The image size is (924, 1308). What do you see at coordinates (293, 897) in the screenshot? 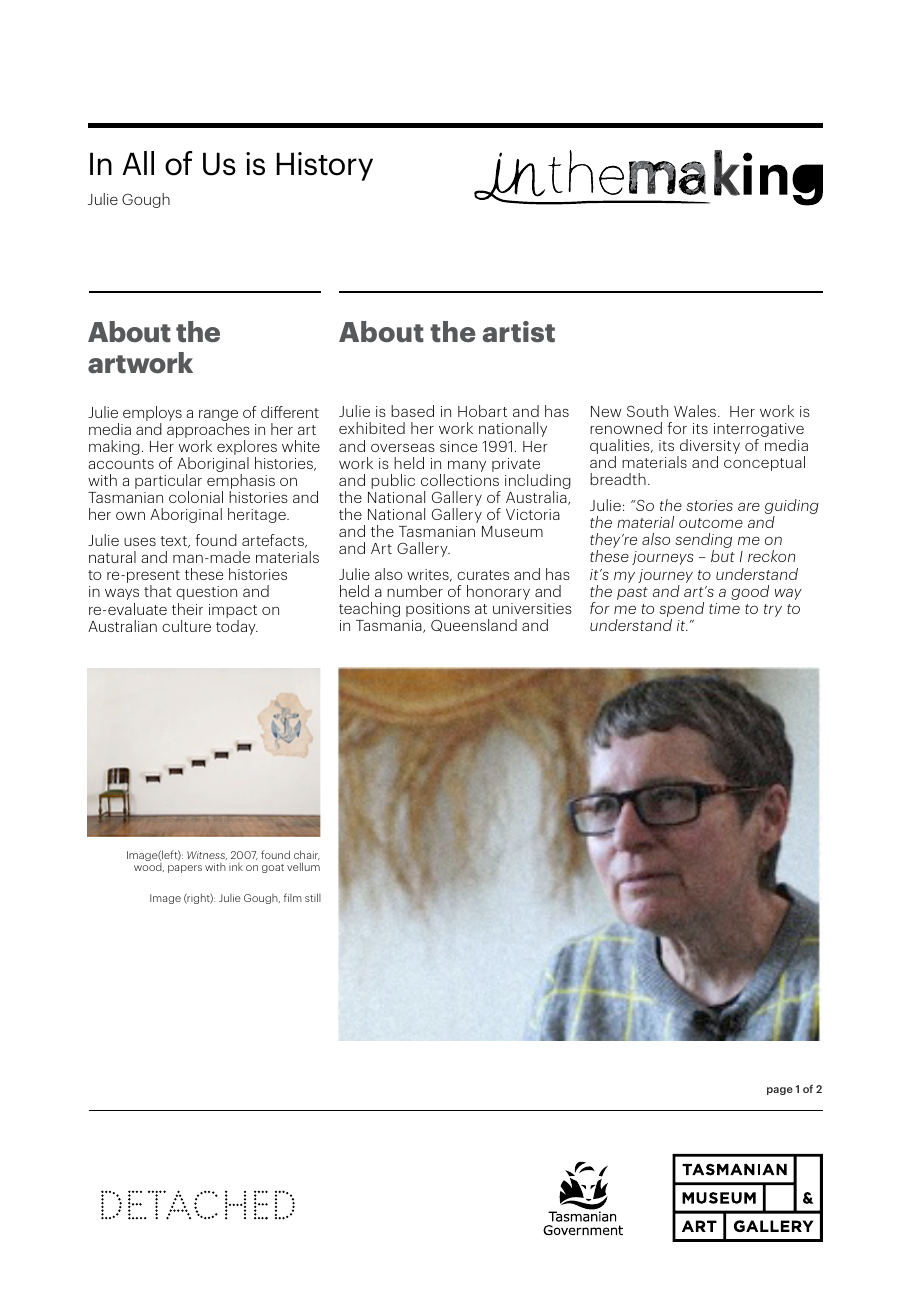
I see `film` at bounding box center [293, 897].
